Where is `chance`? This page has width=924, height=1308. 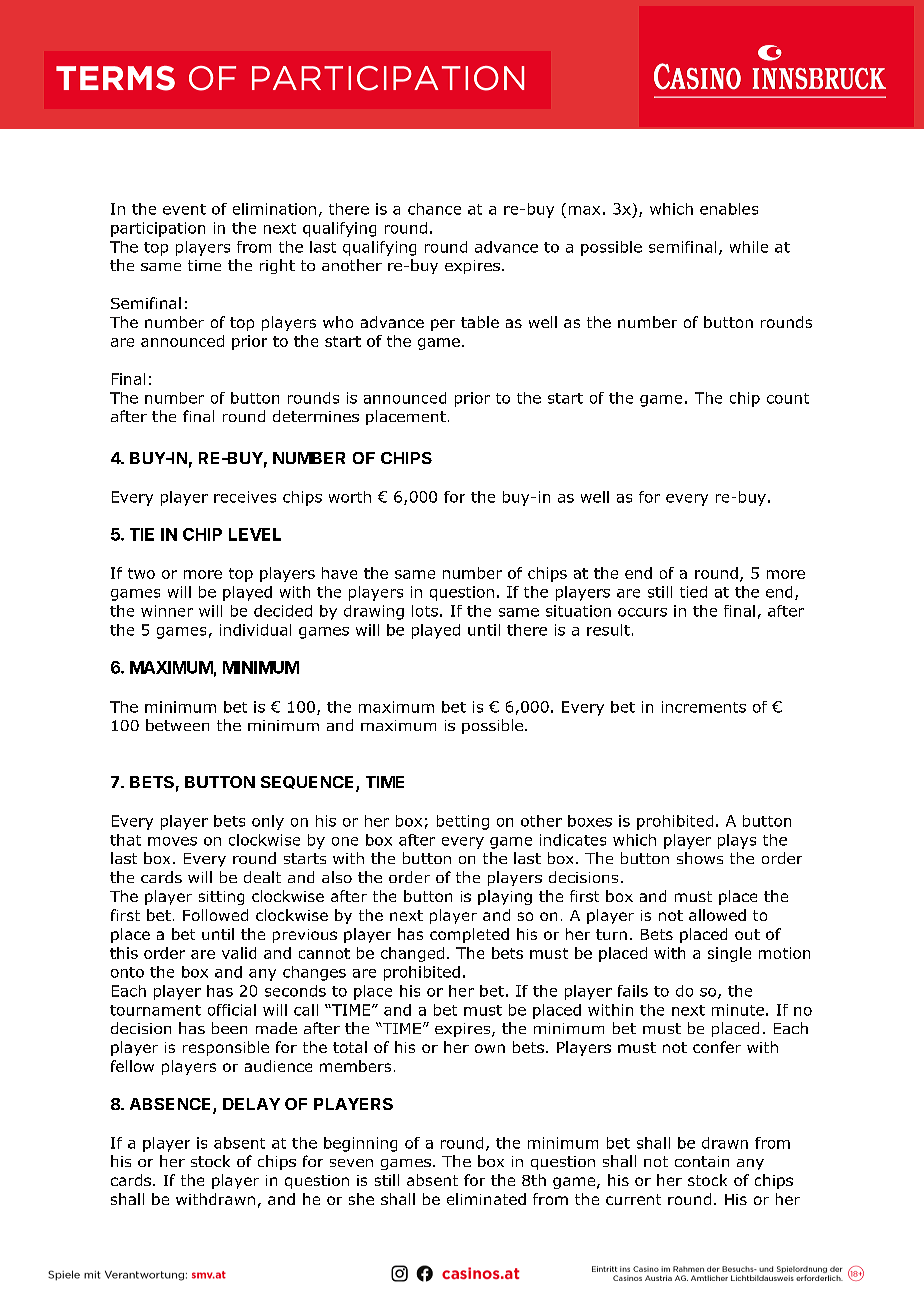
chance is located at coordinates (434, 209).
